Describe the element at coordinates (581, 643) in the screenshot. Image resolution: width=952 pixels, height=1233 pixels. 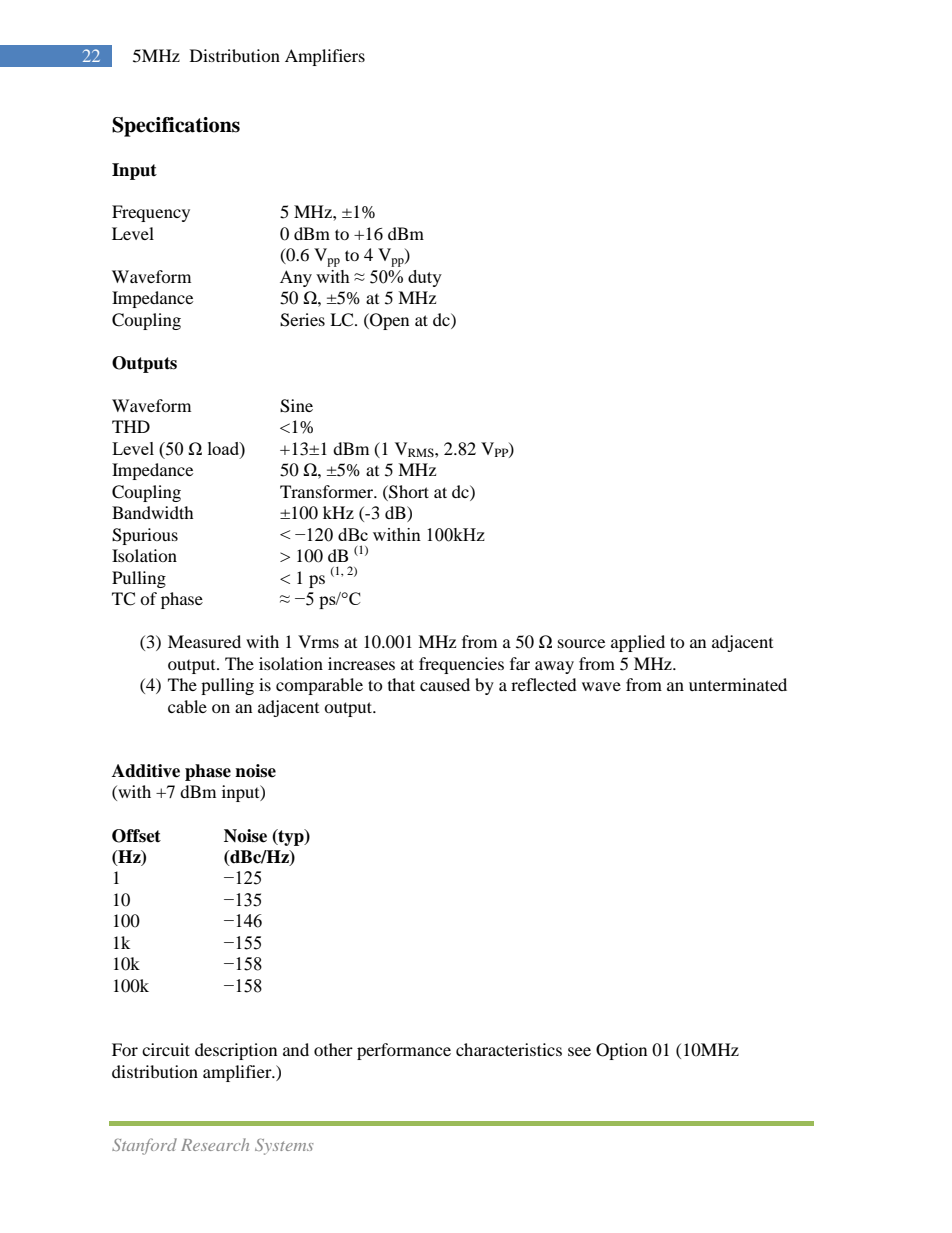
I see `source` at that location.
